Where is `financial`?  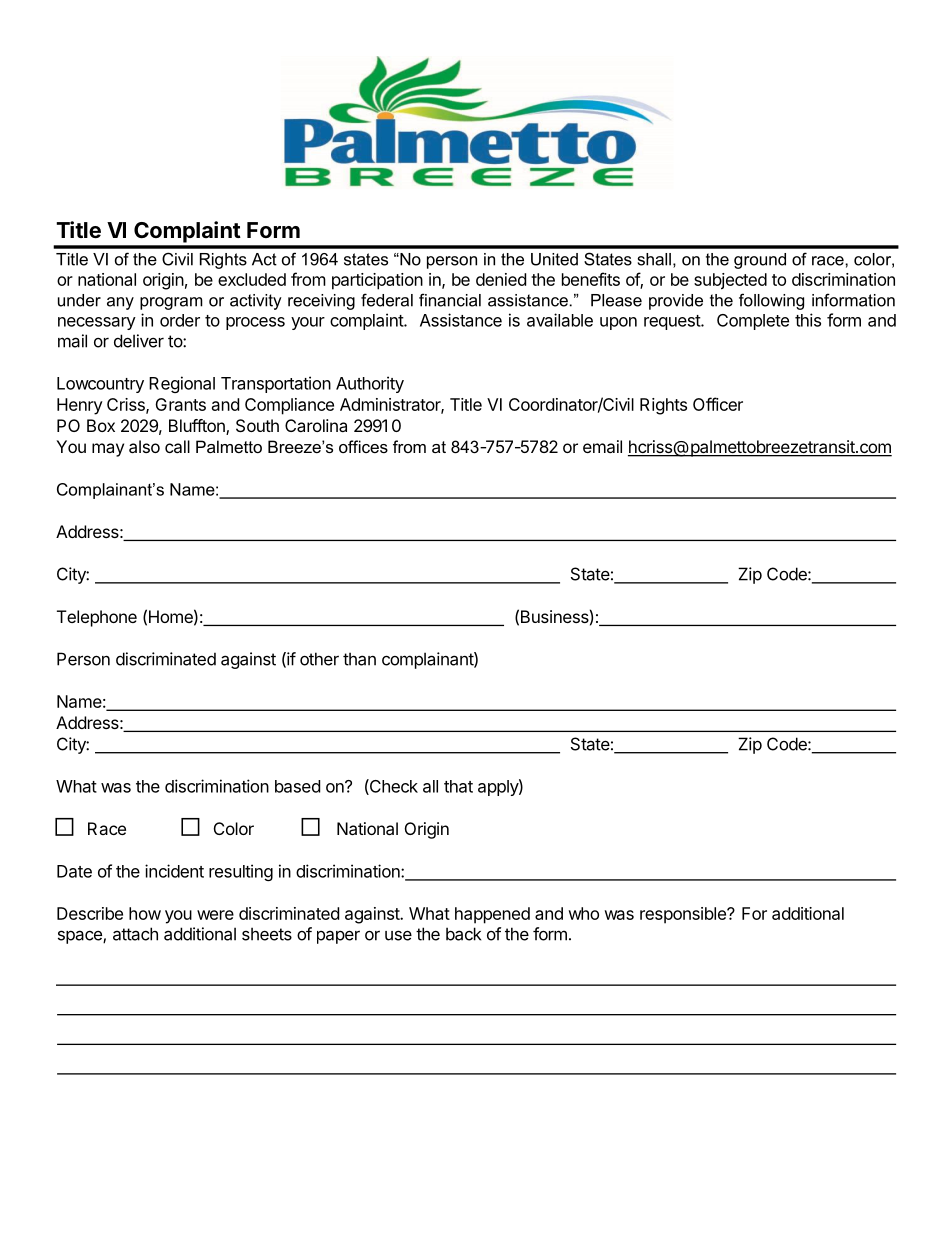
financial is located at coordinates (450, 300).
